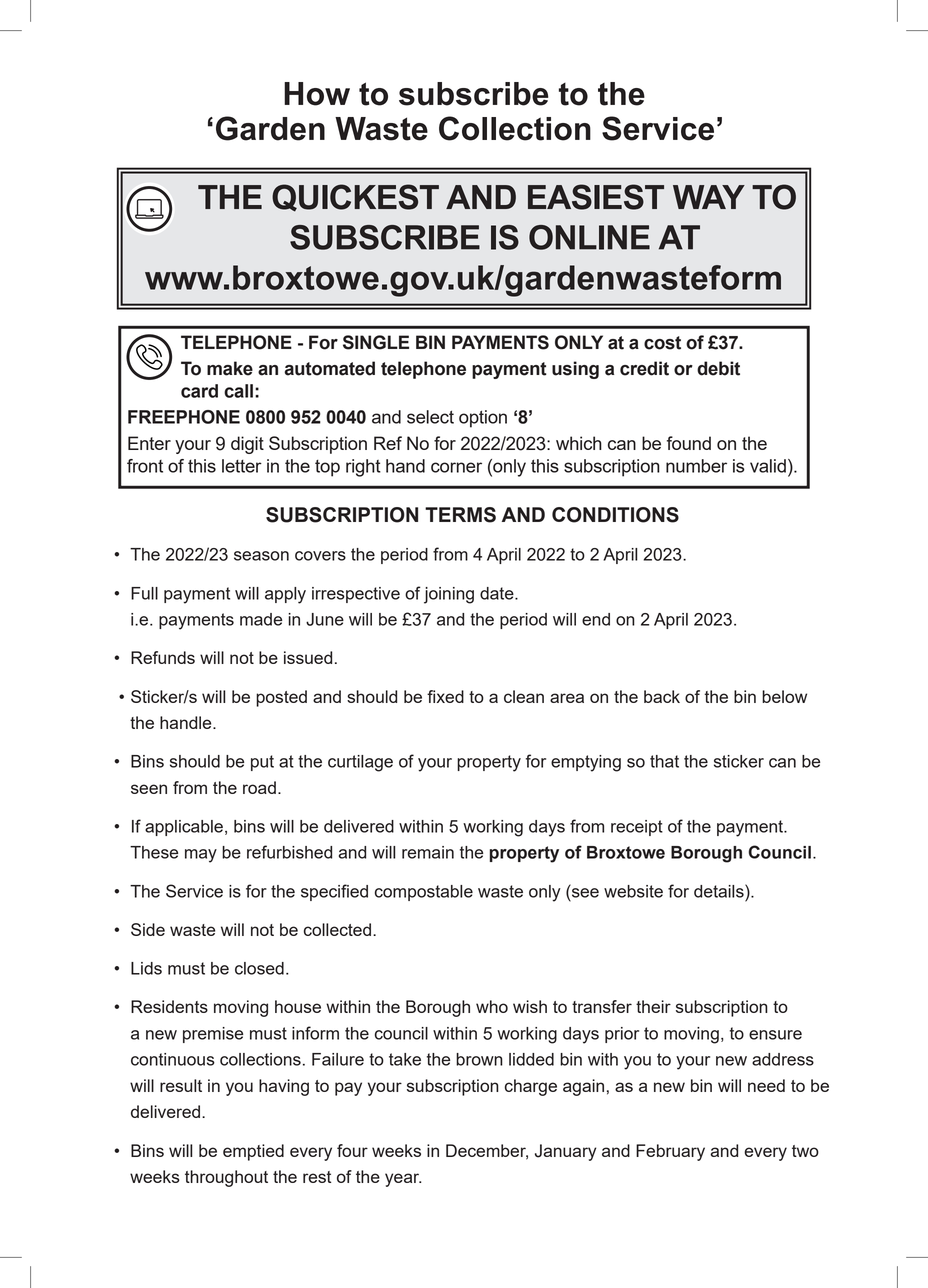 Image resolution: width=928 pixels, height=1288 pixels. Describe the element at coordinates (317, 94) in the screenshot. I see `How` at that location.
